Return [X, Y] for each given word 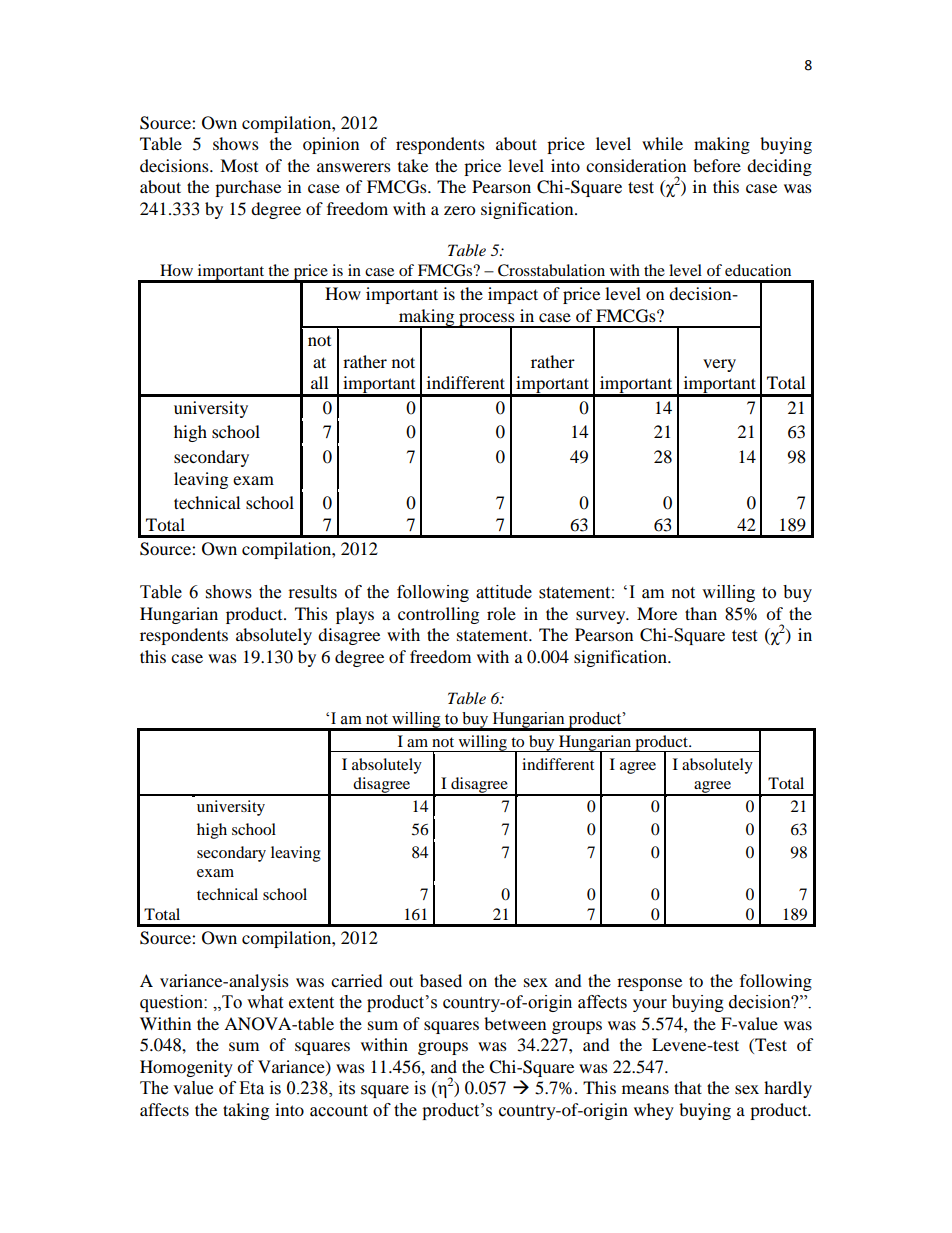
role [501, 613]
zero [459, 210]
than [701, 613]
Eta [251, 1088]
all [319, 382]
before [717, 165]
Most [239, 165]
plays [355, 615]
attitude [504, 592]
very [719, 365]
